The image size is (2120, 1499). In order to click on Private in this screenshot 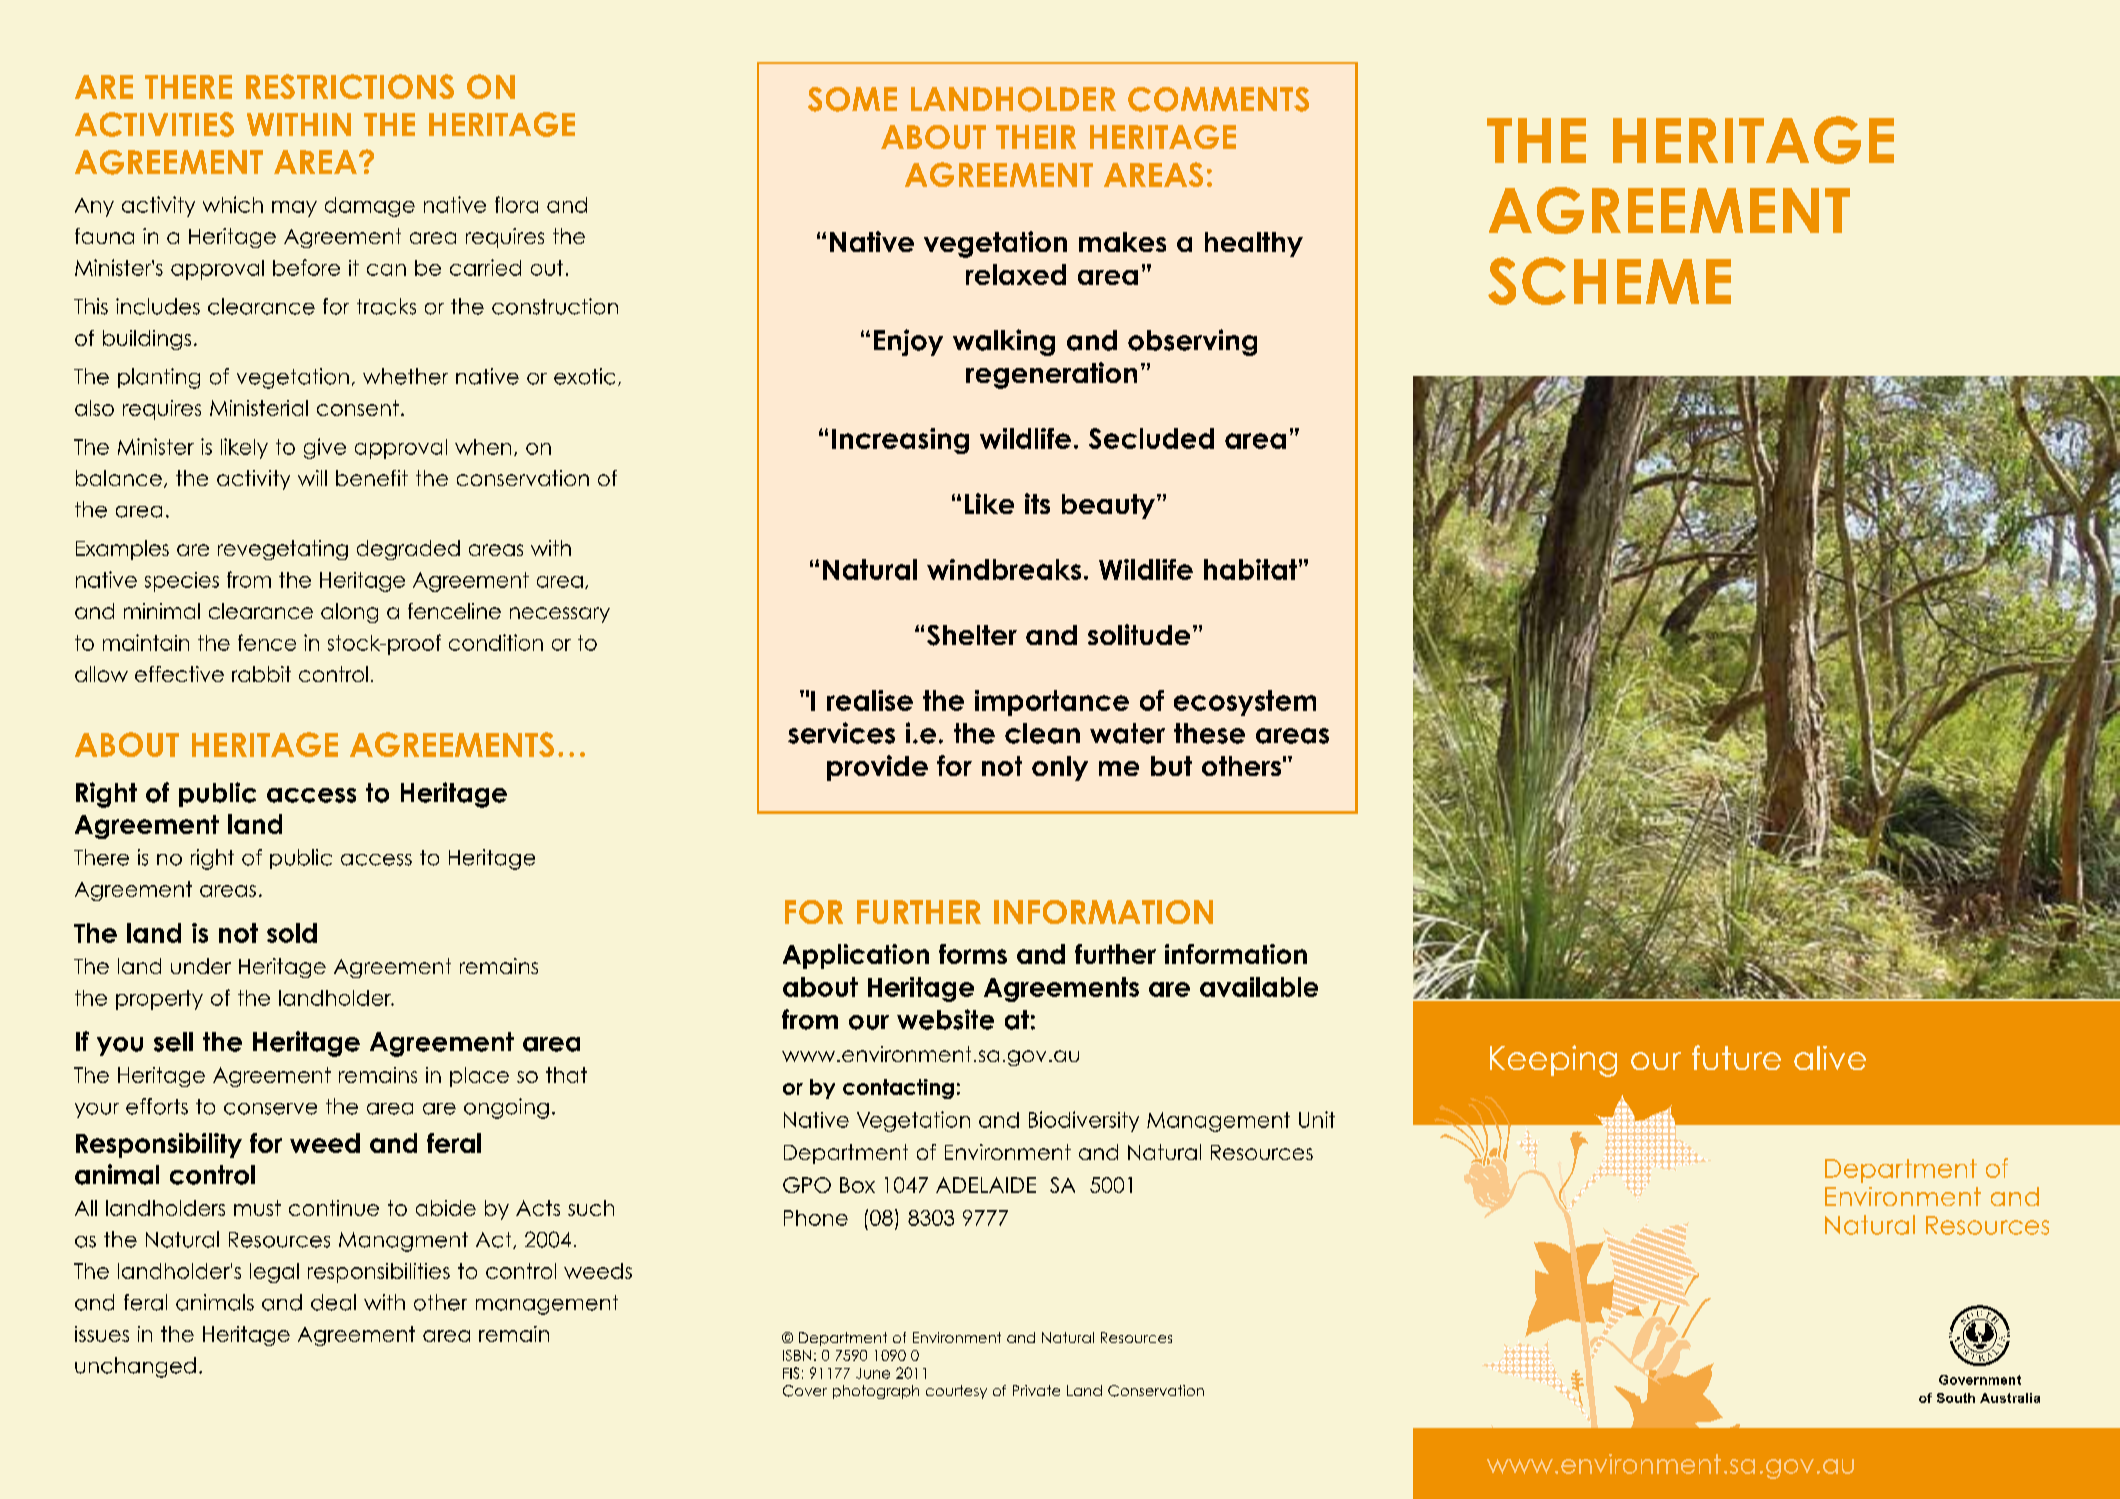, I will do `click(1036, 1390)`.
